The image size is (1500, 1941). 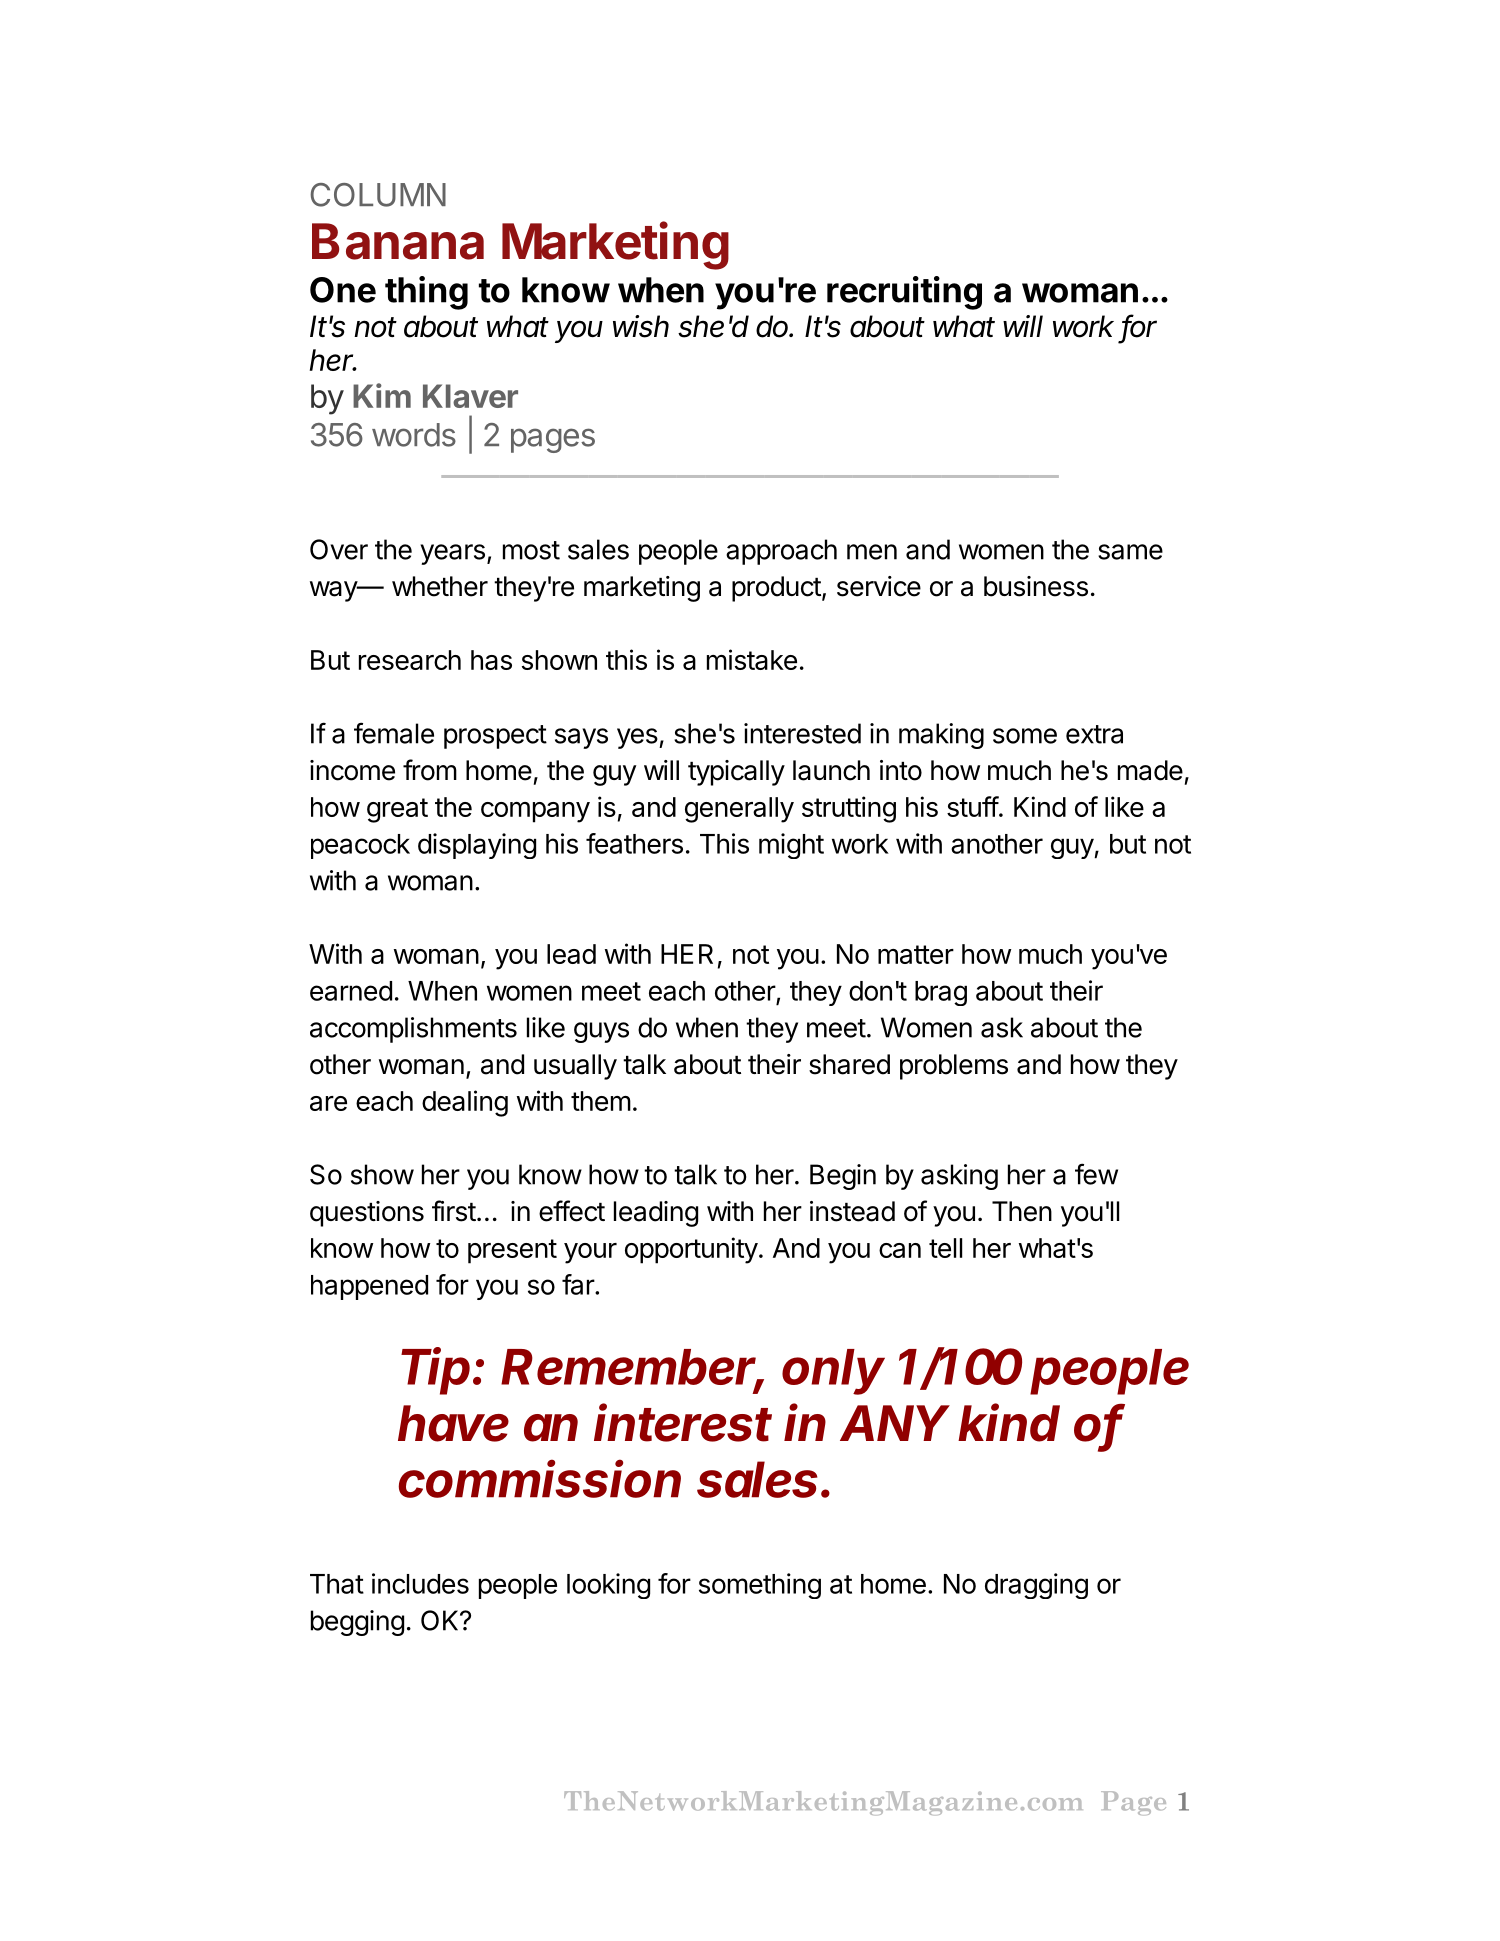 I want to click on first, so click(x=454, y=1211).
